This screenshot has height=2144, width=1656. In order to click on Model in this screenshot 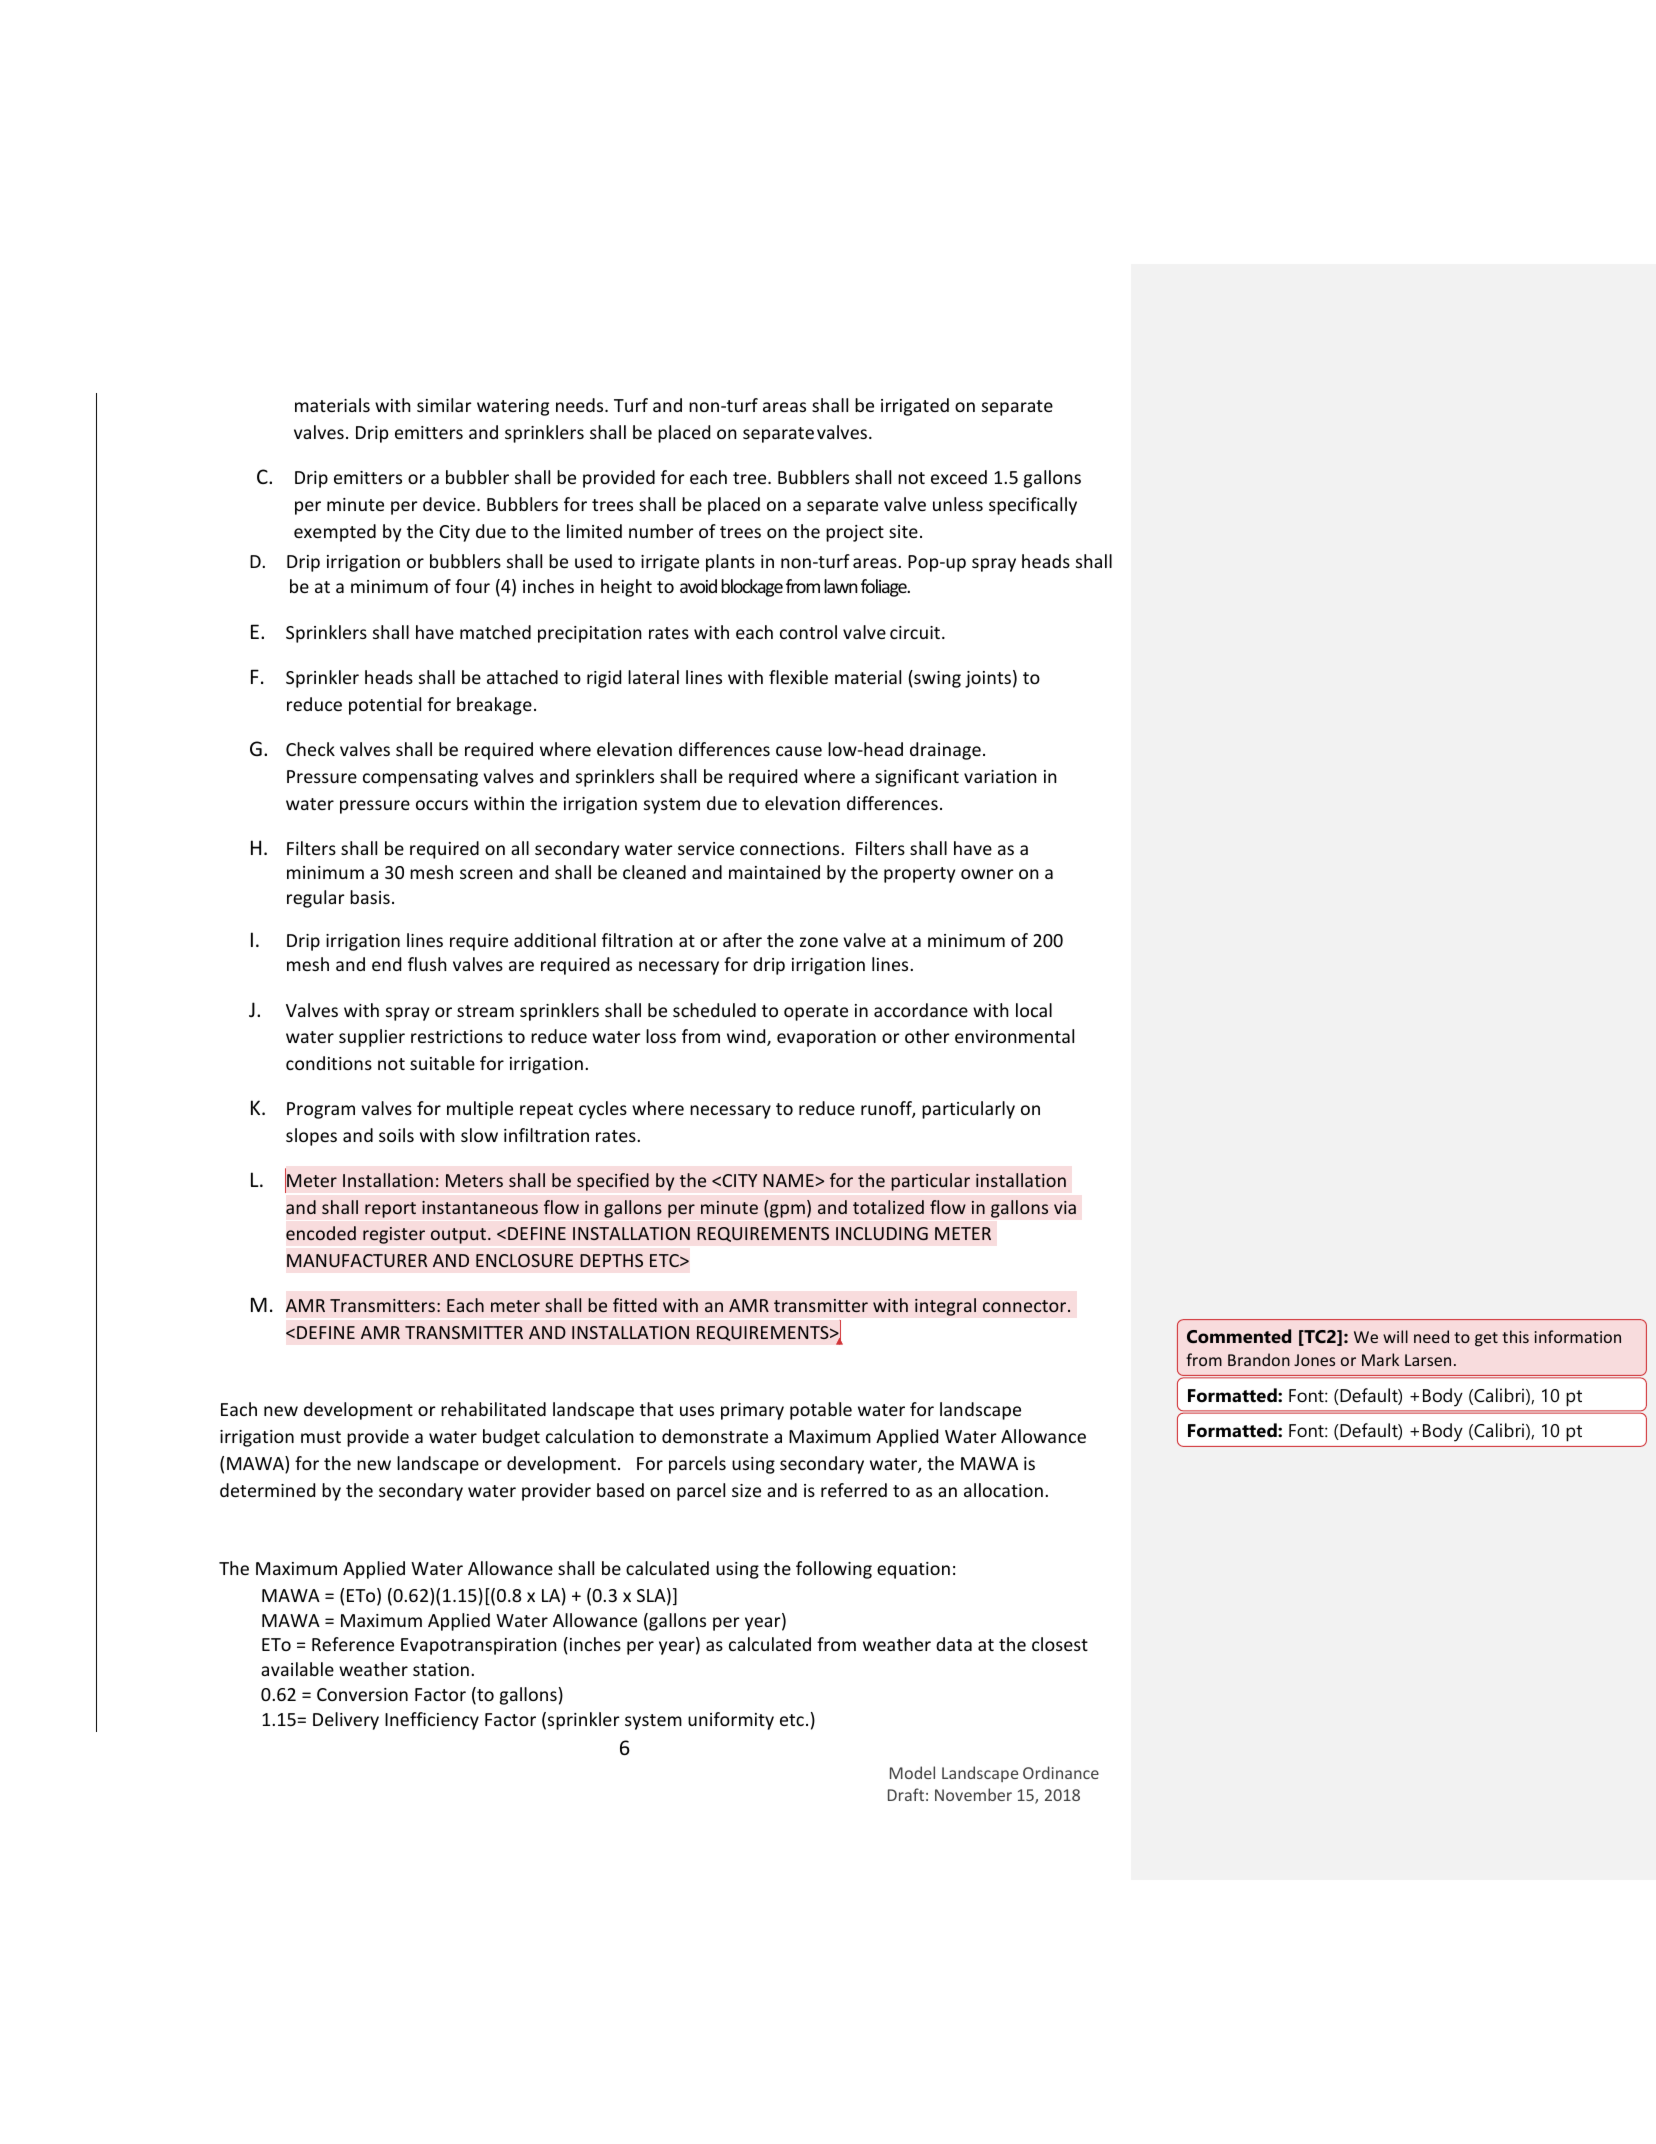, I will do `click(912, 1772)`.
